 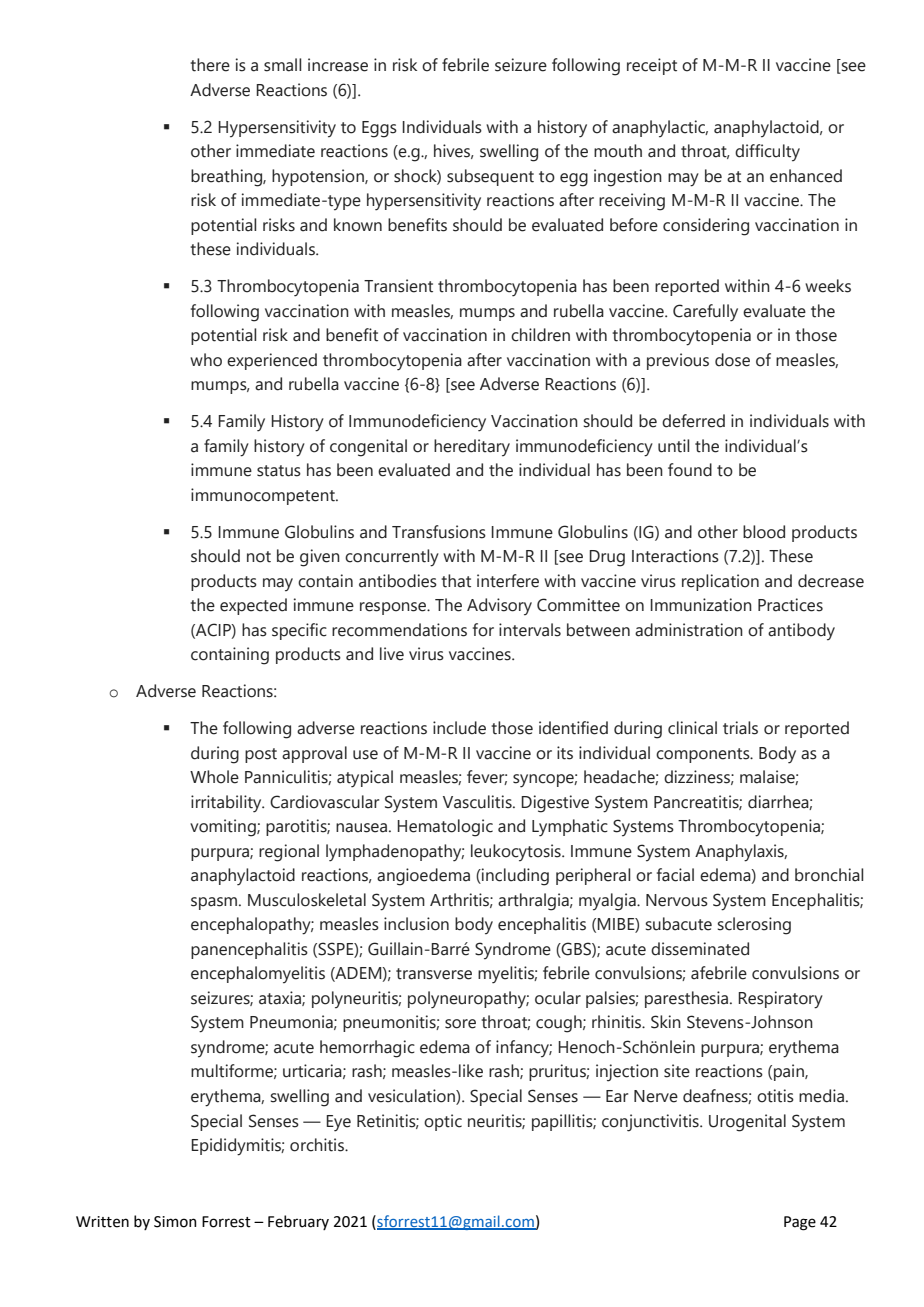 What do you see at coordinates (800, 1223) in the screenshot?
I see `Page` at bounding box center [800, 1223].
